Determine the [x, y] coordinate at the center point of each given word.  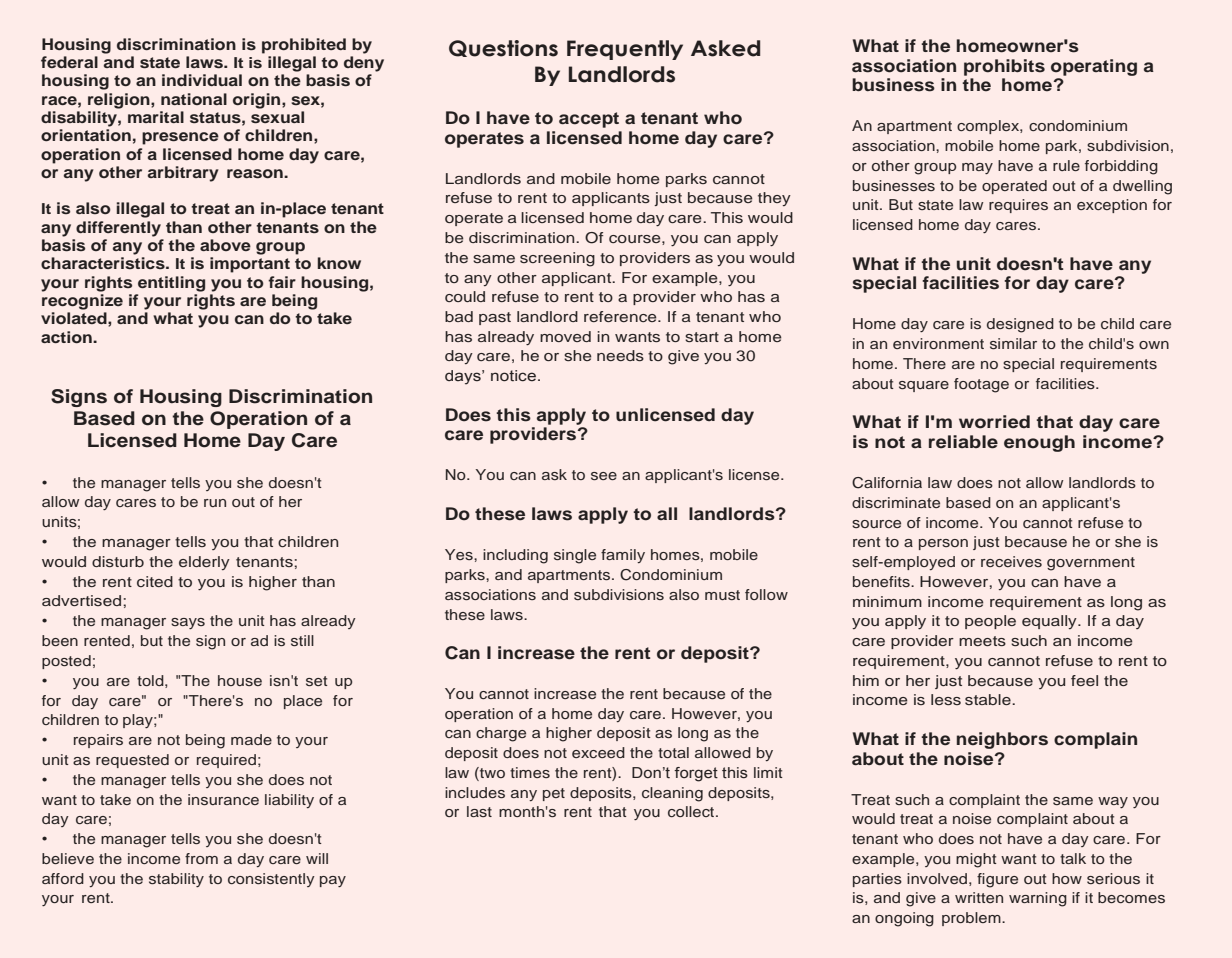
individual [202, 80]
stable [989, 699]
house [240, 680]
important [250, 265]
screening [557, 259]
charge [501, 734]
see [604, 476]
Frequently [625, 50]
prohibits [1004, 67]
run [215, 503]
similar [1013, 343]
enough [1039, 443]
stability [176, 880]
